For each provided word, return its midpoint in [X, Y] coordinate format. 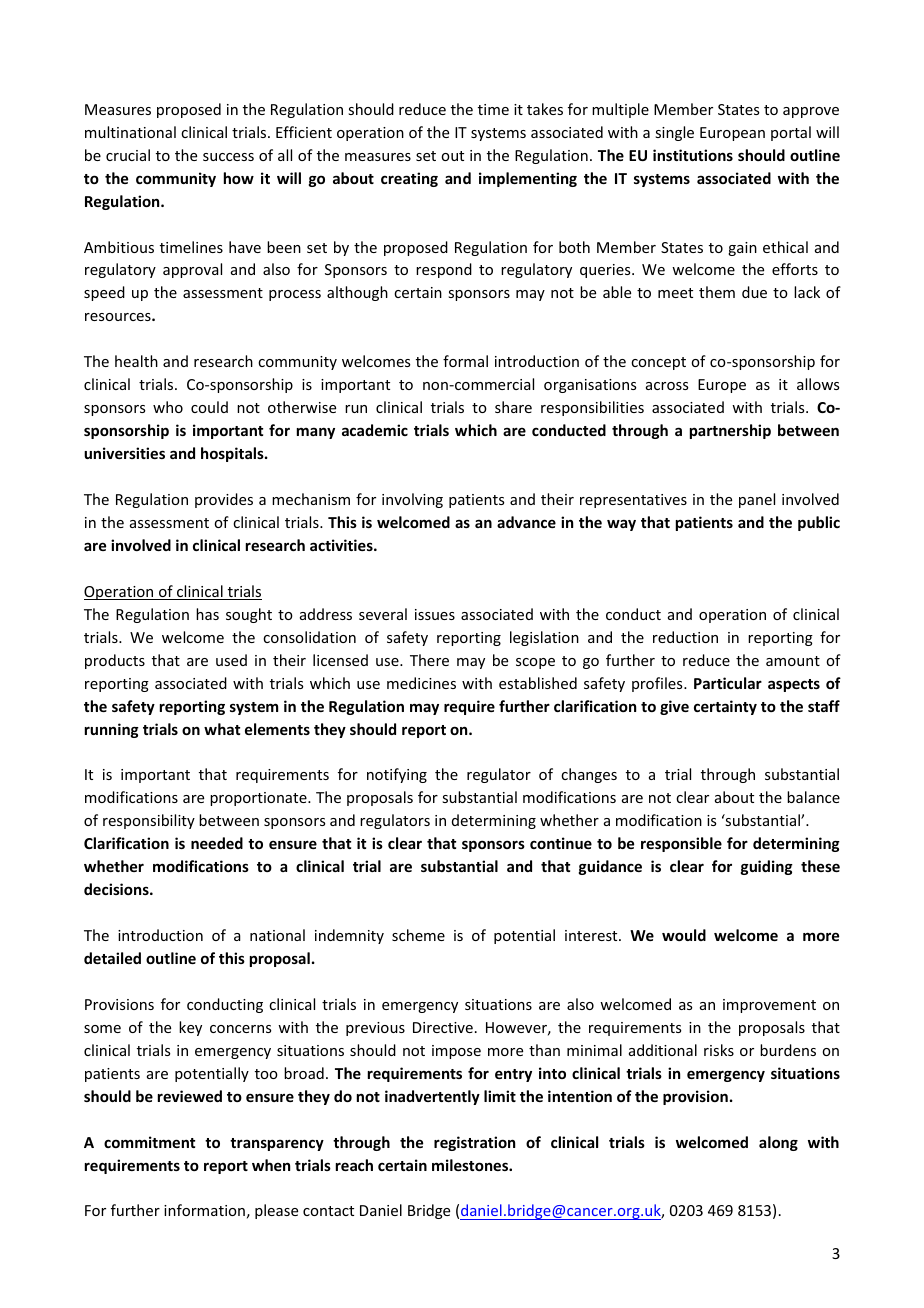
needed [217, 843]
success [228, 157]
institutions [693, 155]
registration [474, 1143]
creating [409, 179]
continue [561, 843]
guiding [767, 867]
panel [757, 500]
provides [224, 500]
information [204, 1210]
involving [412, 500]
